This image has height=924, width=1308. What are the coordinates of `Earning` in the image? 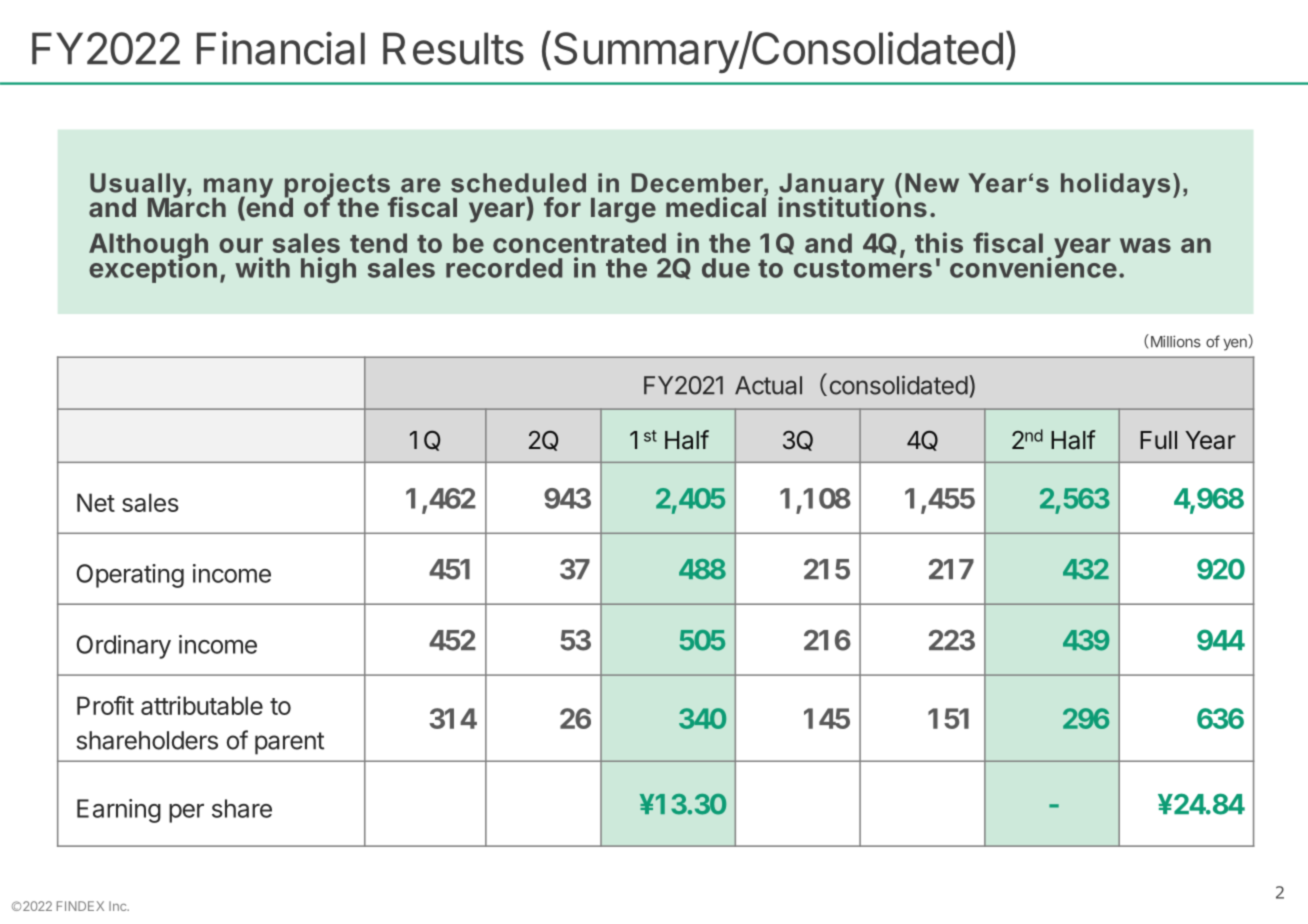 It's located at (119, 811).
